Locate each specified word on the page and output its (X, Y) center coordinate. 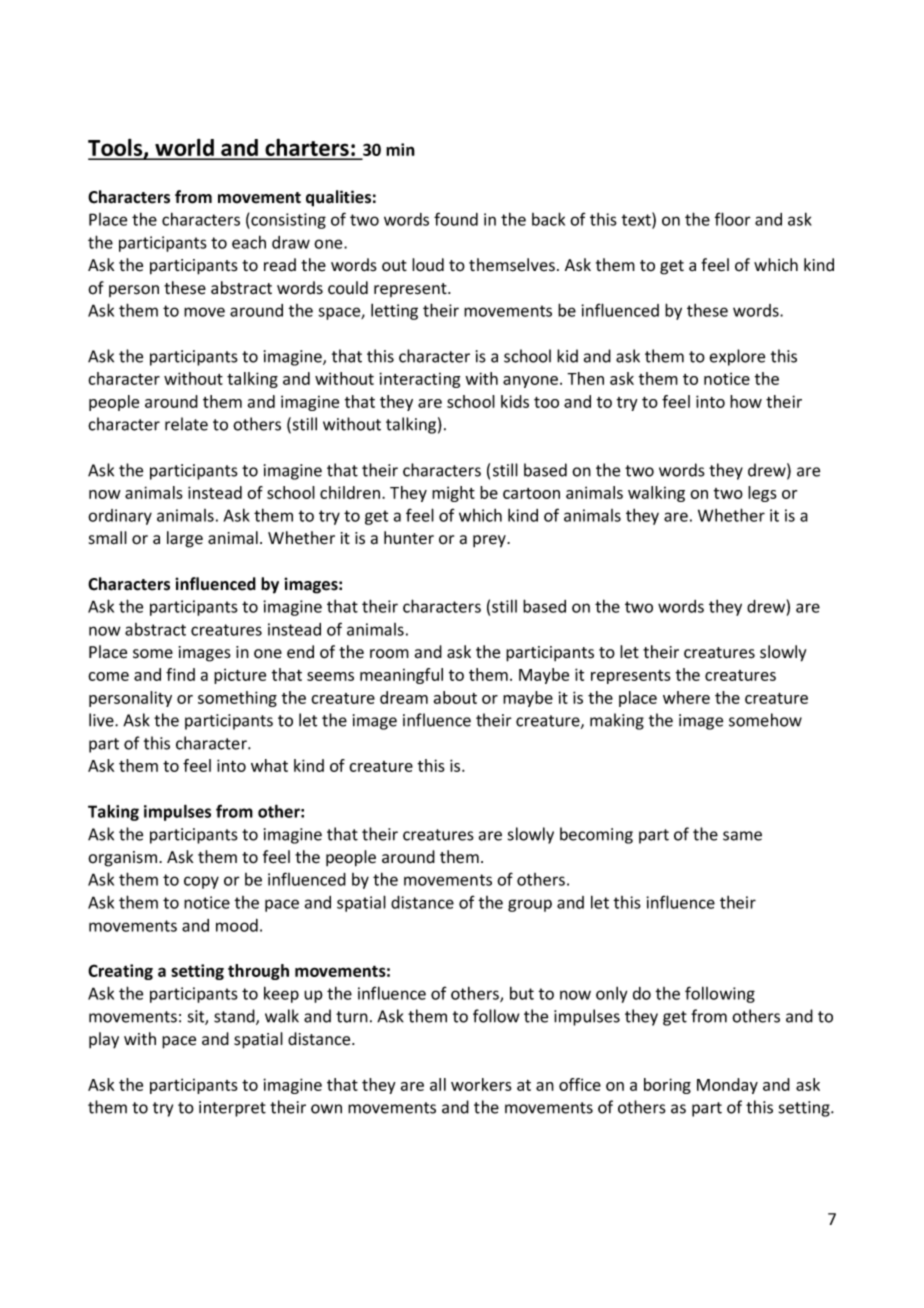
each (249, 242)
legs (762, 494)
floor (733, 219)
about (455, 697)
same (742, 836)
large (185, 539)
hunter (409, 538)
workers (481, 1084)
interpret (232, 1109)
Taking (113, 813)
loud (428, 265)
